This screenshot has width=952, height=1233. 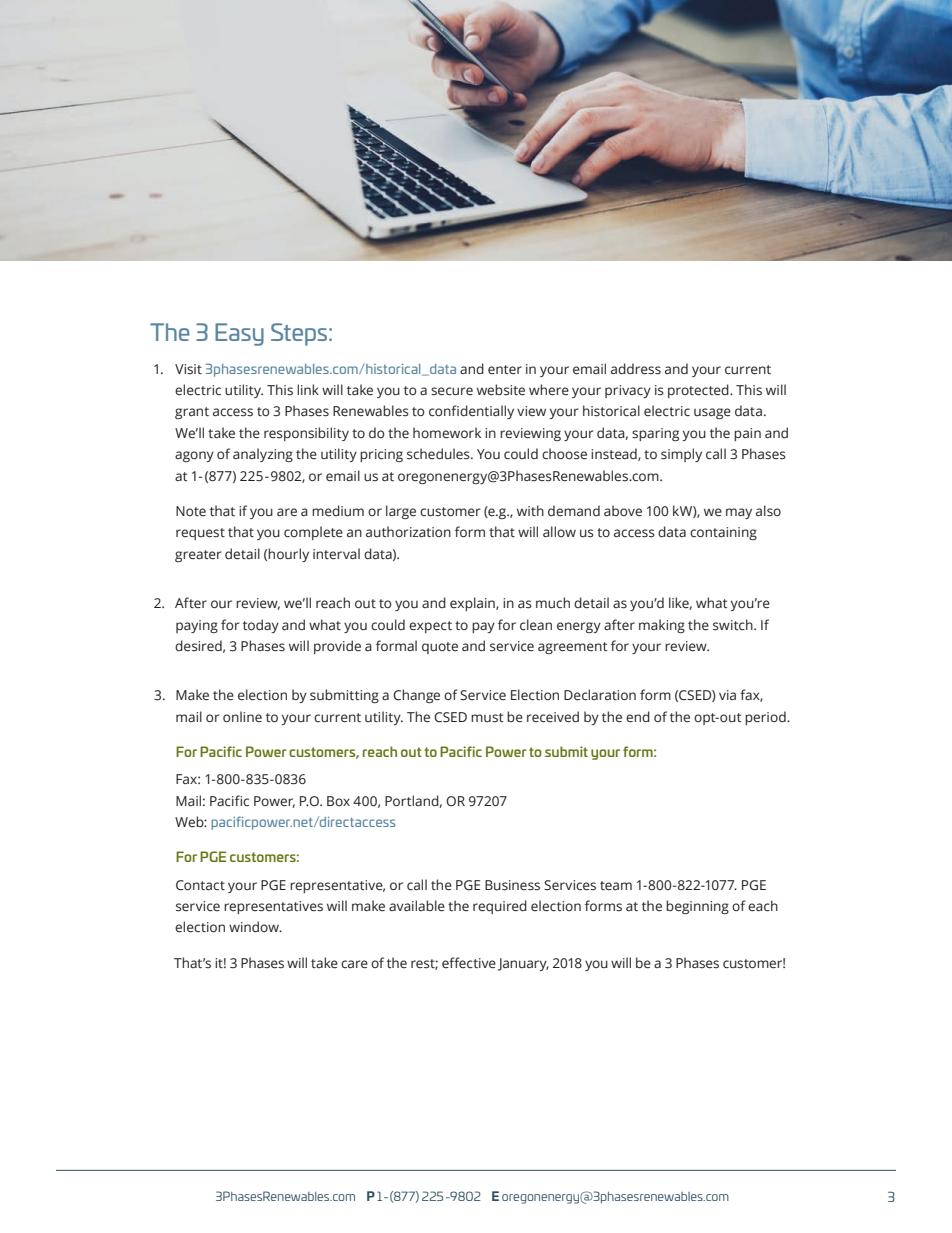 What do you see at coordinates (469, 963) in the screenshot?
I see `effective` at bounding box center [469, 963].
